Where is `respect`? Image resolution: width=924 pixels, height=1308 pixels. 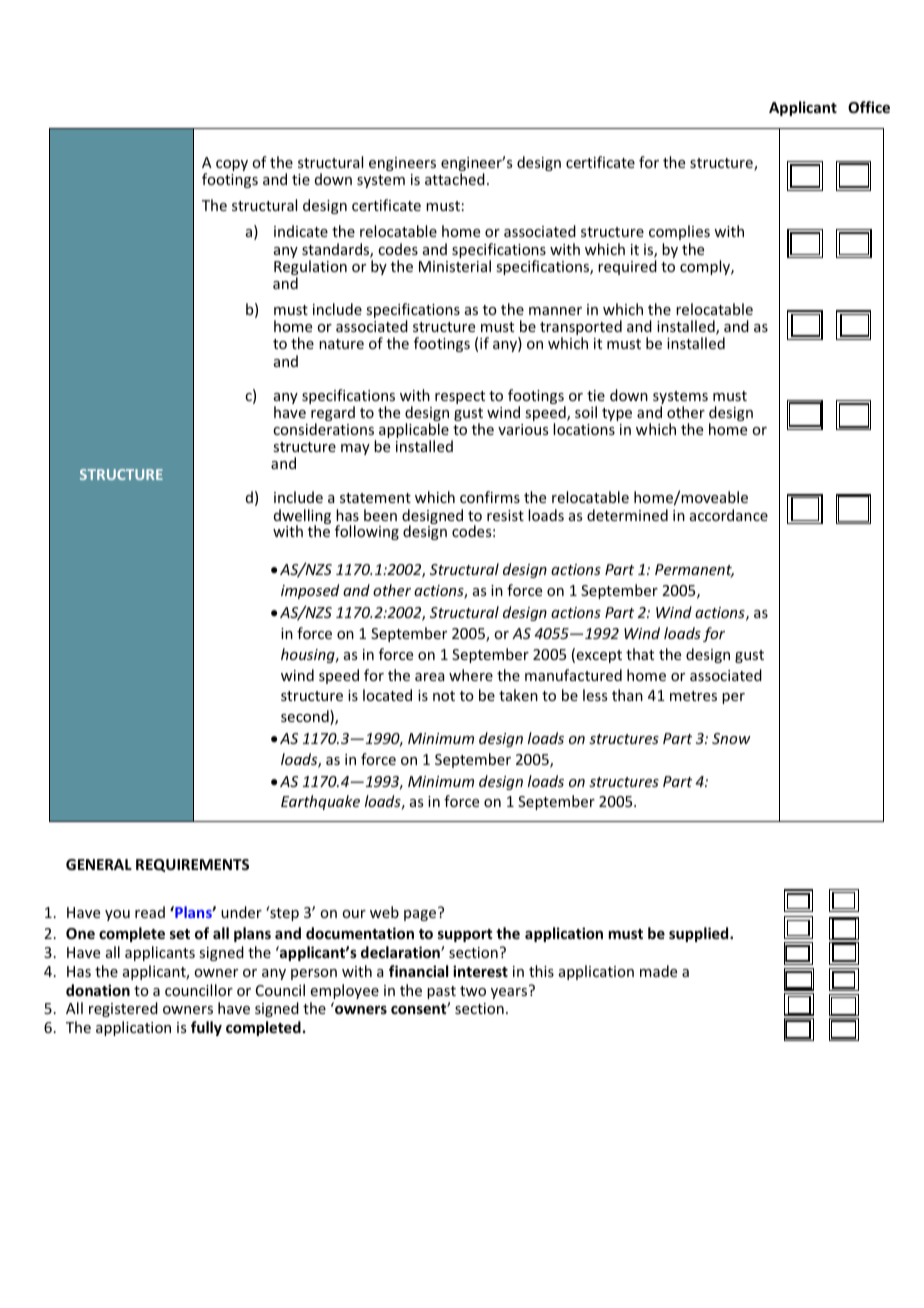 respect is located at coordinates (460, 397).
